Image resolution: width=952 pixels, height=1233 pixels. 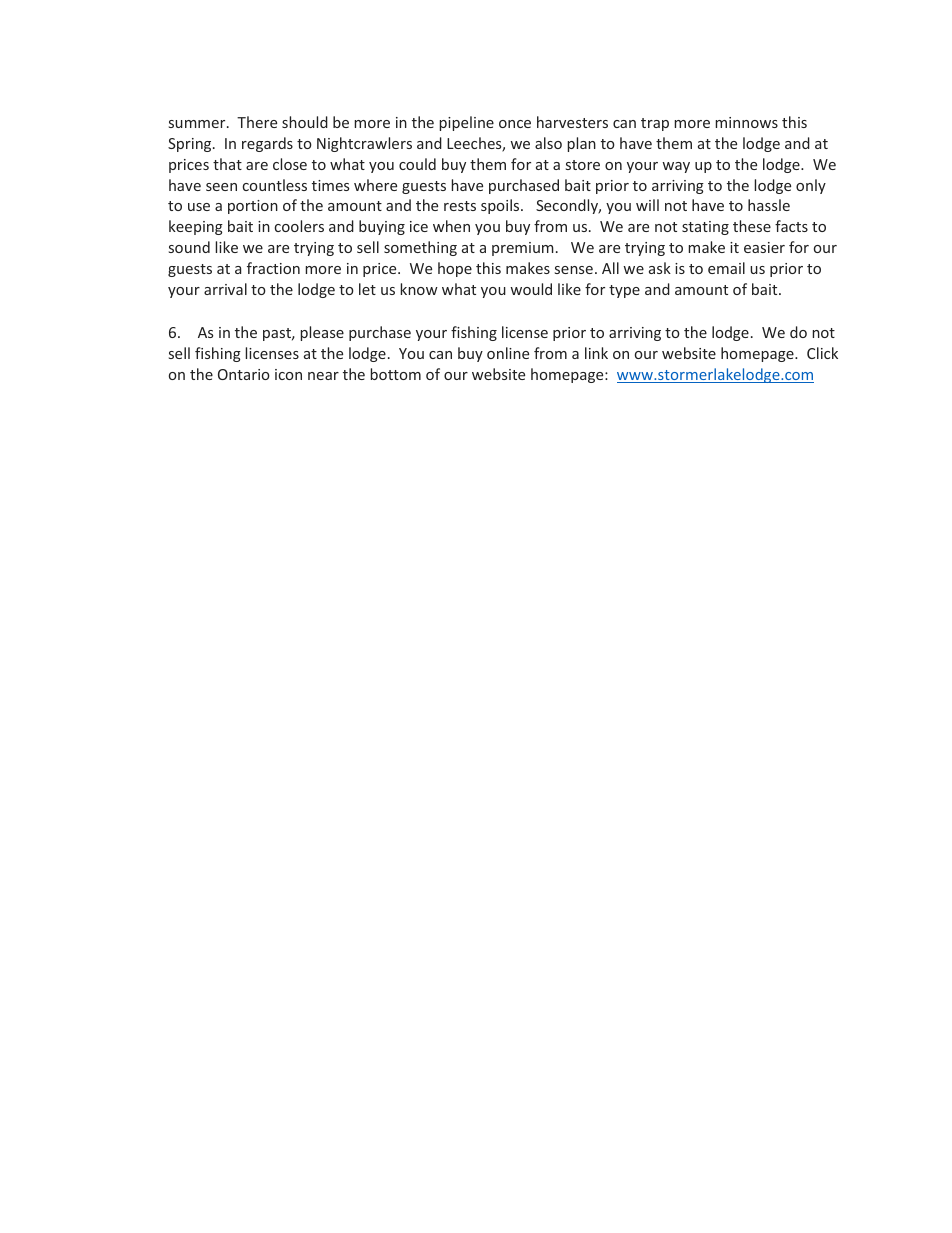 I want to click on would, so click(x=531, y=289).
